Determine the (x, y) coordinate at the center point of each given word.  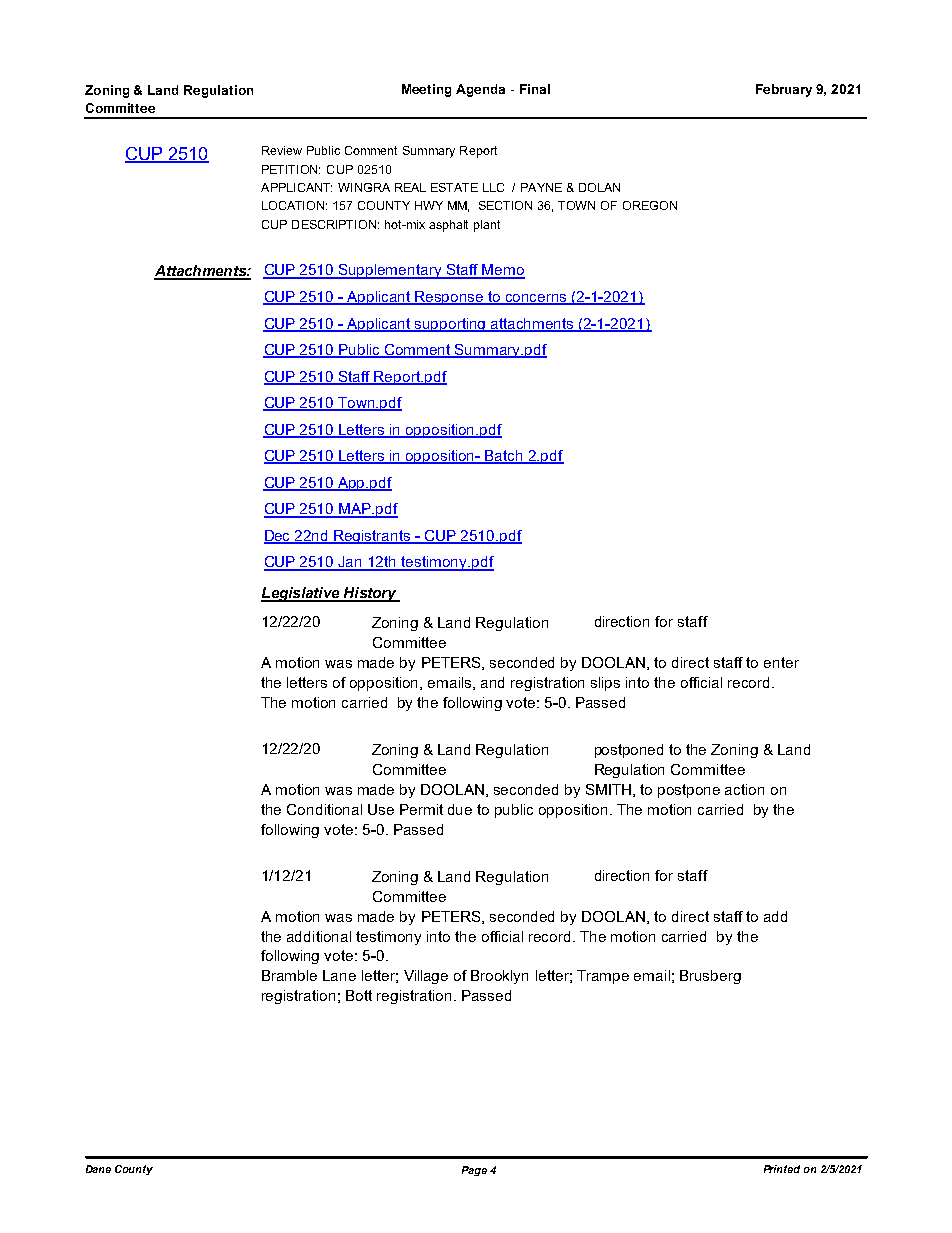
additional (319, 936)
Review (282, 150)
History (370, 594)
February (784, 90)
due (460, 809)
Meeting (426, 90)
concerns (537, 299)
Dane (98, 1169)
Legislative (301, 594)
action (744, 789)
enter (781, 662)
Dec (278, 537)
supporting (450, 325)
